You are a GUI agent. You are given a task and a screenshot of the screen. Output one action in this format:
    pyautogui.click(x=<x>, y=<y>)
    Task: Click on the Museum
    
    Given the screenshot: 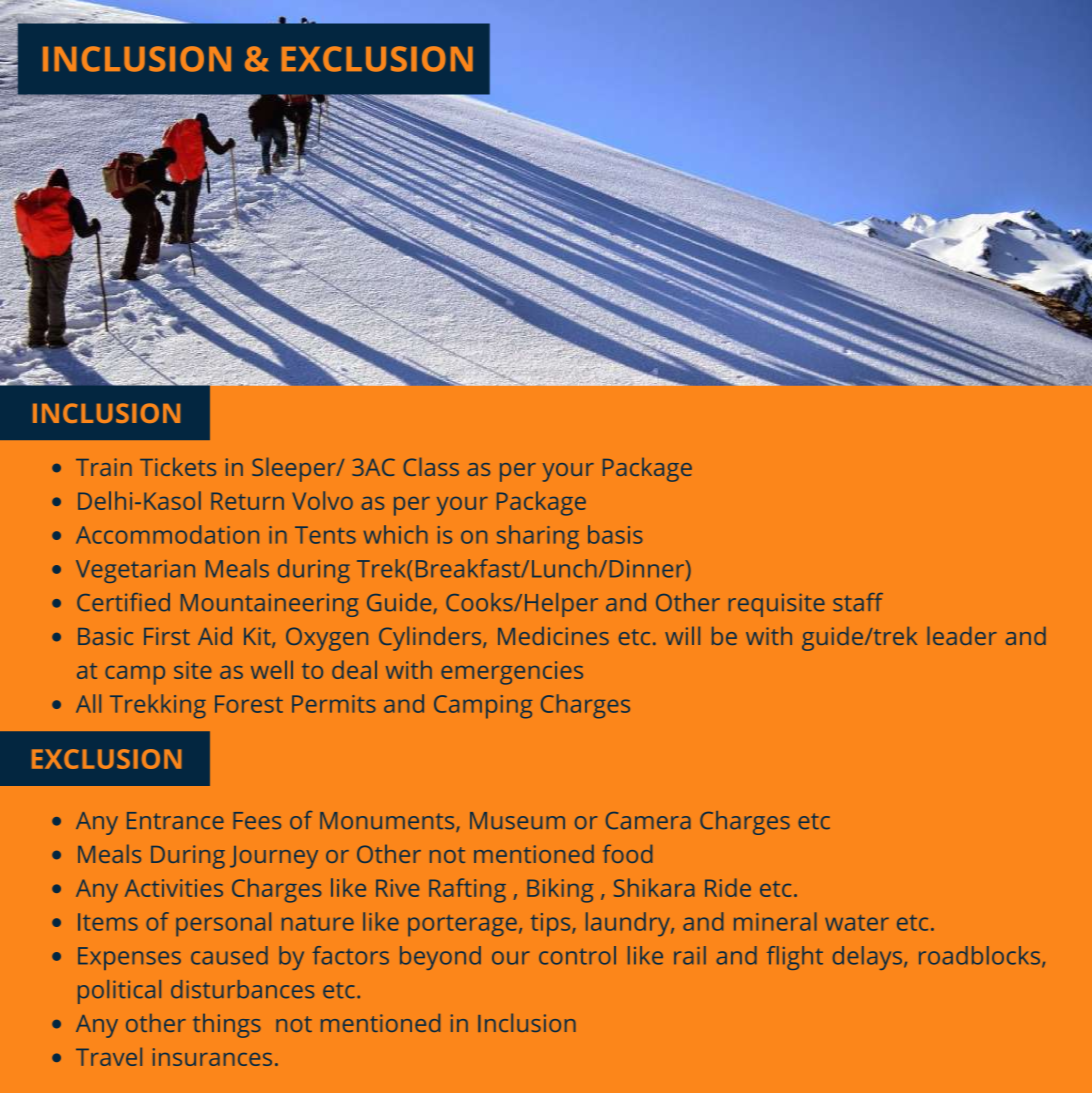 What is the action you would take?
    pyautogui.click(x=517, y=820)
